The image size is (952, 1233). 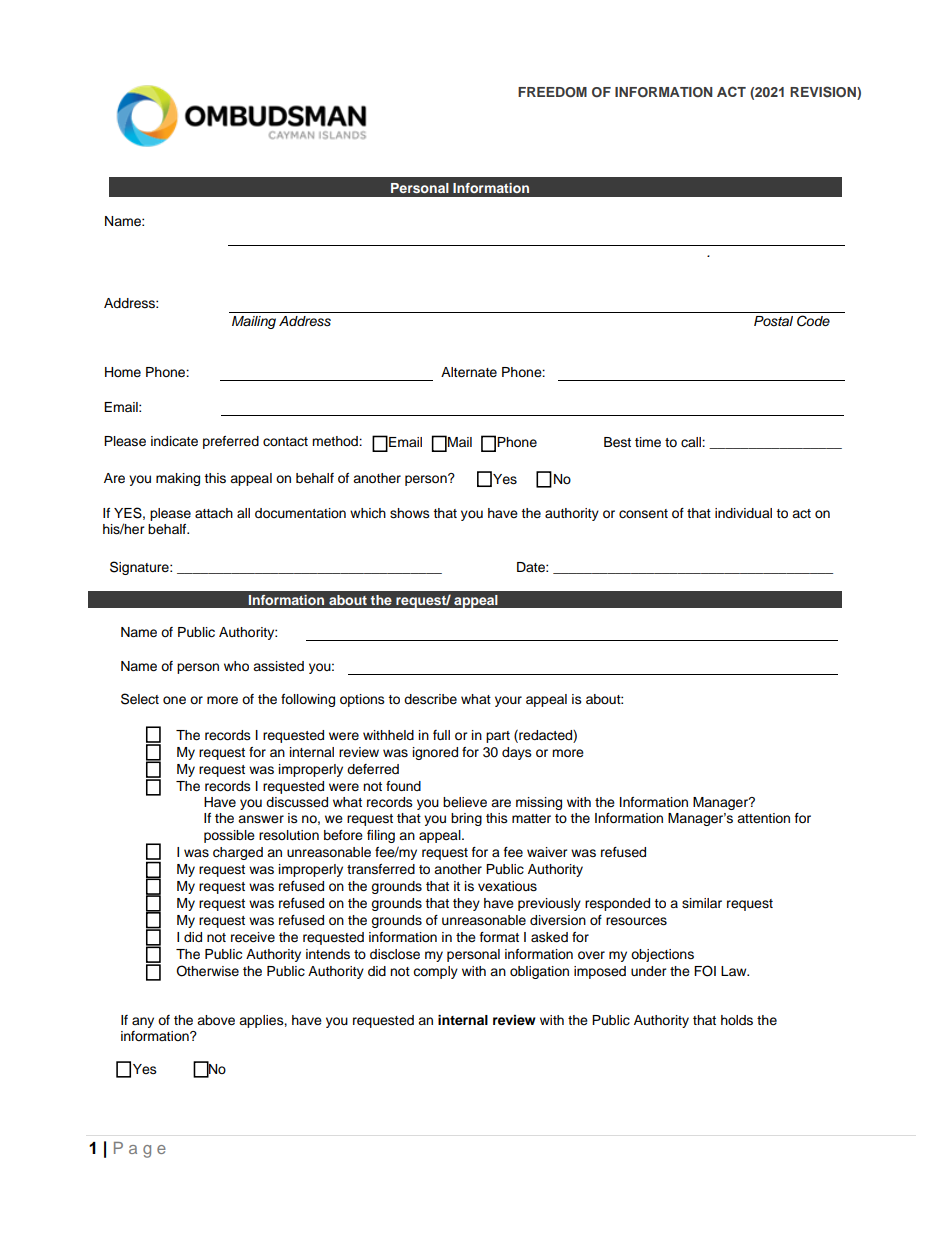 I want to click on Postal, so click(x=773, y=321).
